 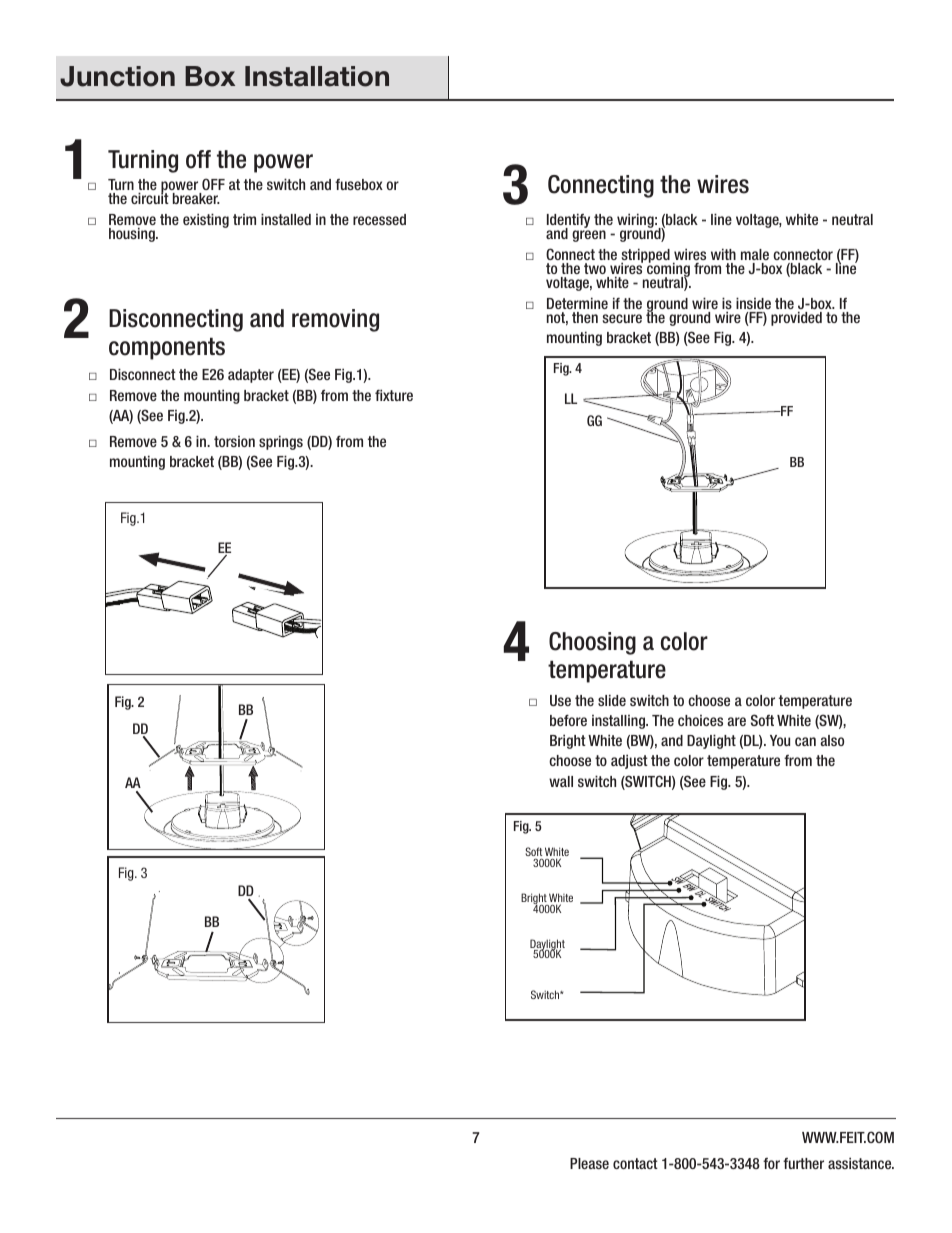 I want to click on male, so click(x=755, y=254).
